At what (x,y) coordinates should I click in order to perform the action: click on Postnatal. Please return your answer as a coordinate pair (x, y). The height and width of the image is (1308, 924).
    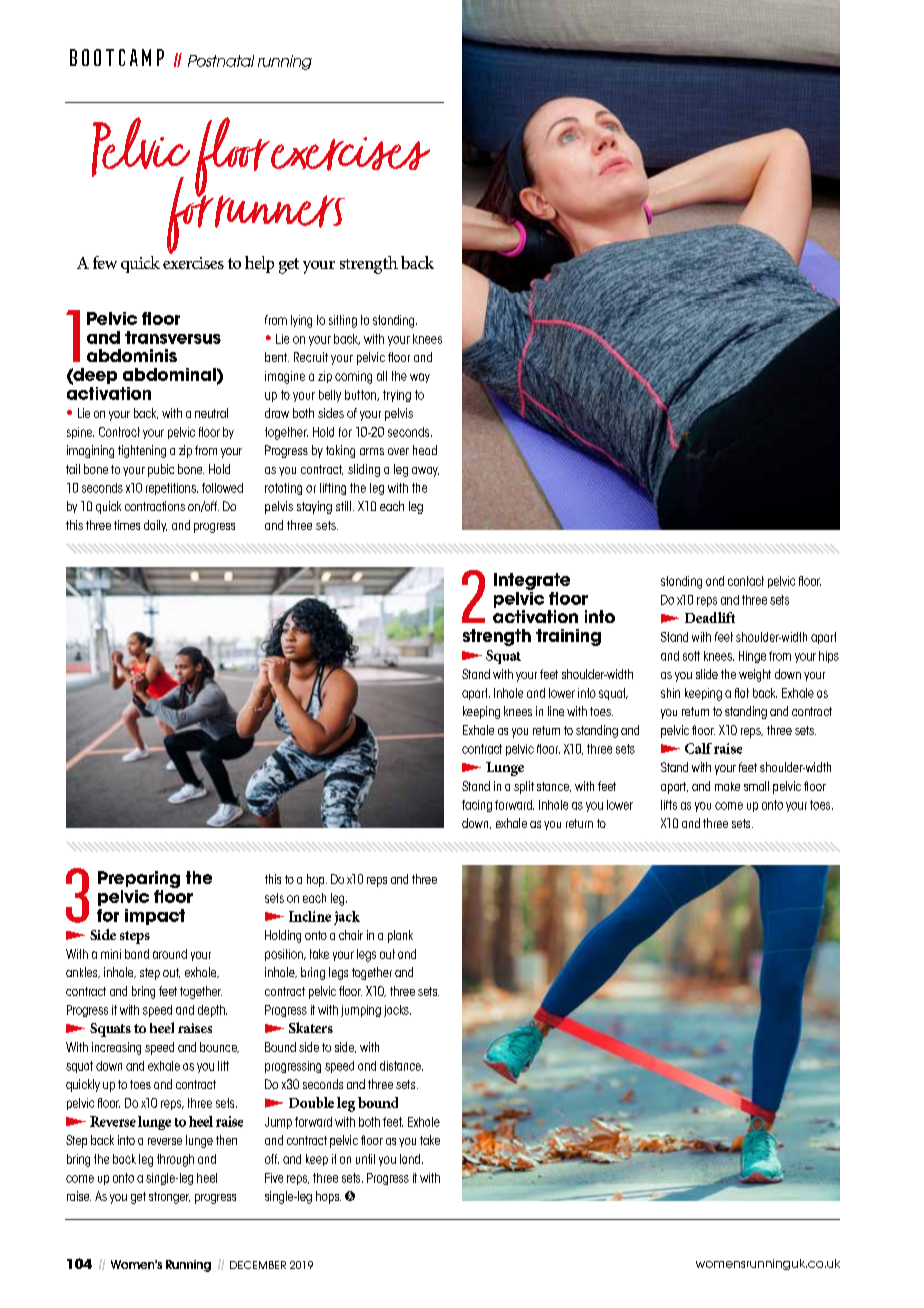
    Looking at the image, I should click on (221, 61).
